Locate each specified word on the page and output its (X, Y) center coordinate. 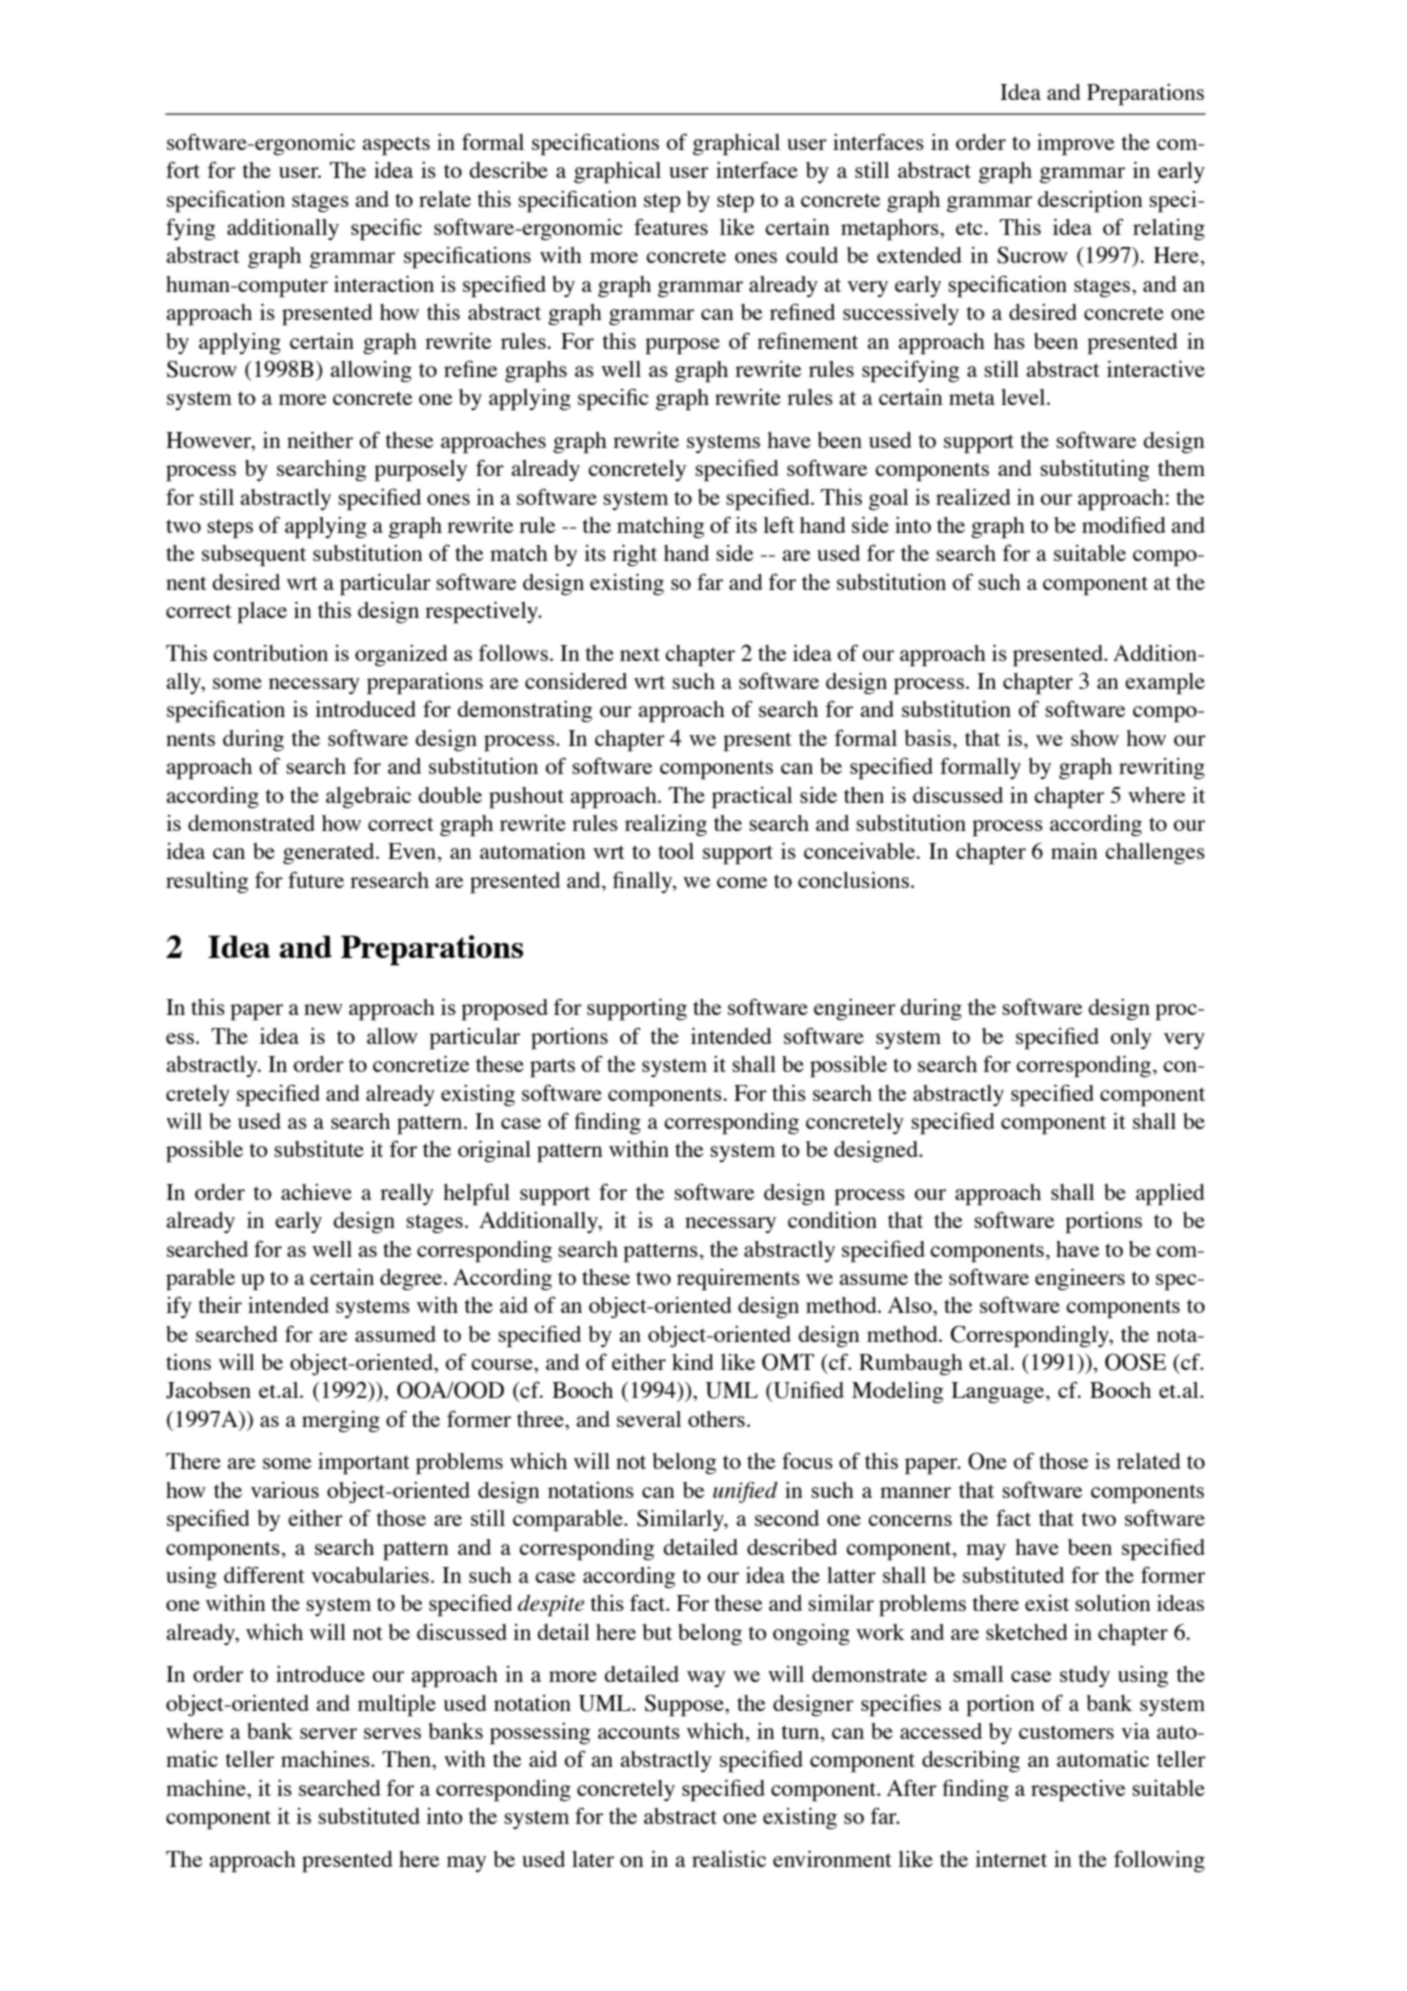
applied (1170, 1195)
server (328, 1733)
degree (412, 1279)
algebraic (368, 797)
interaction (384, 283)
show (1095, 738)
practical (752, 798)
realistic (729, 1858)
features (671, 226)
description (1090, 202)
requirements (738, 1280)
